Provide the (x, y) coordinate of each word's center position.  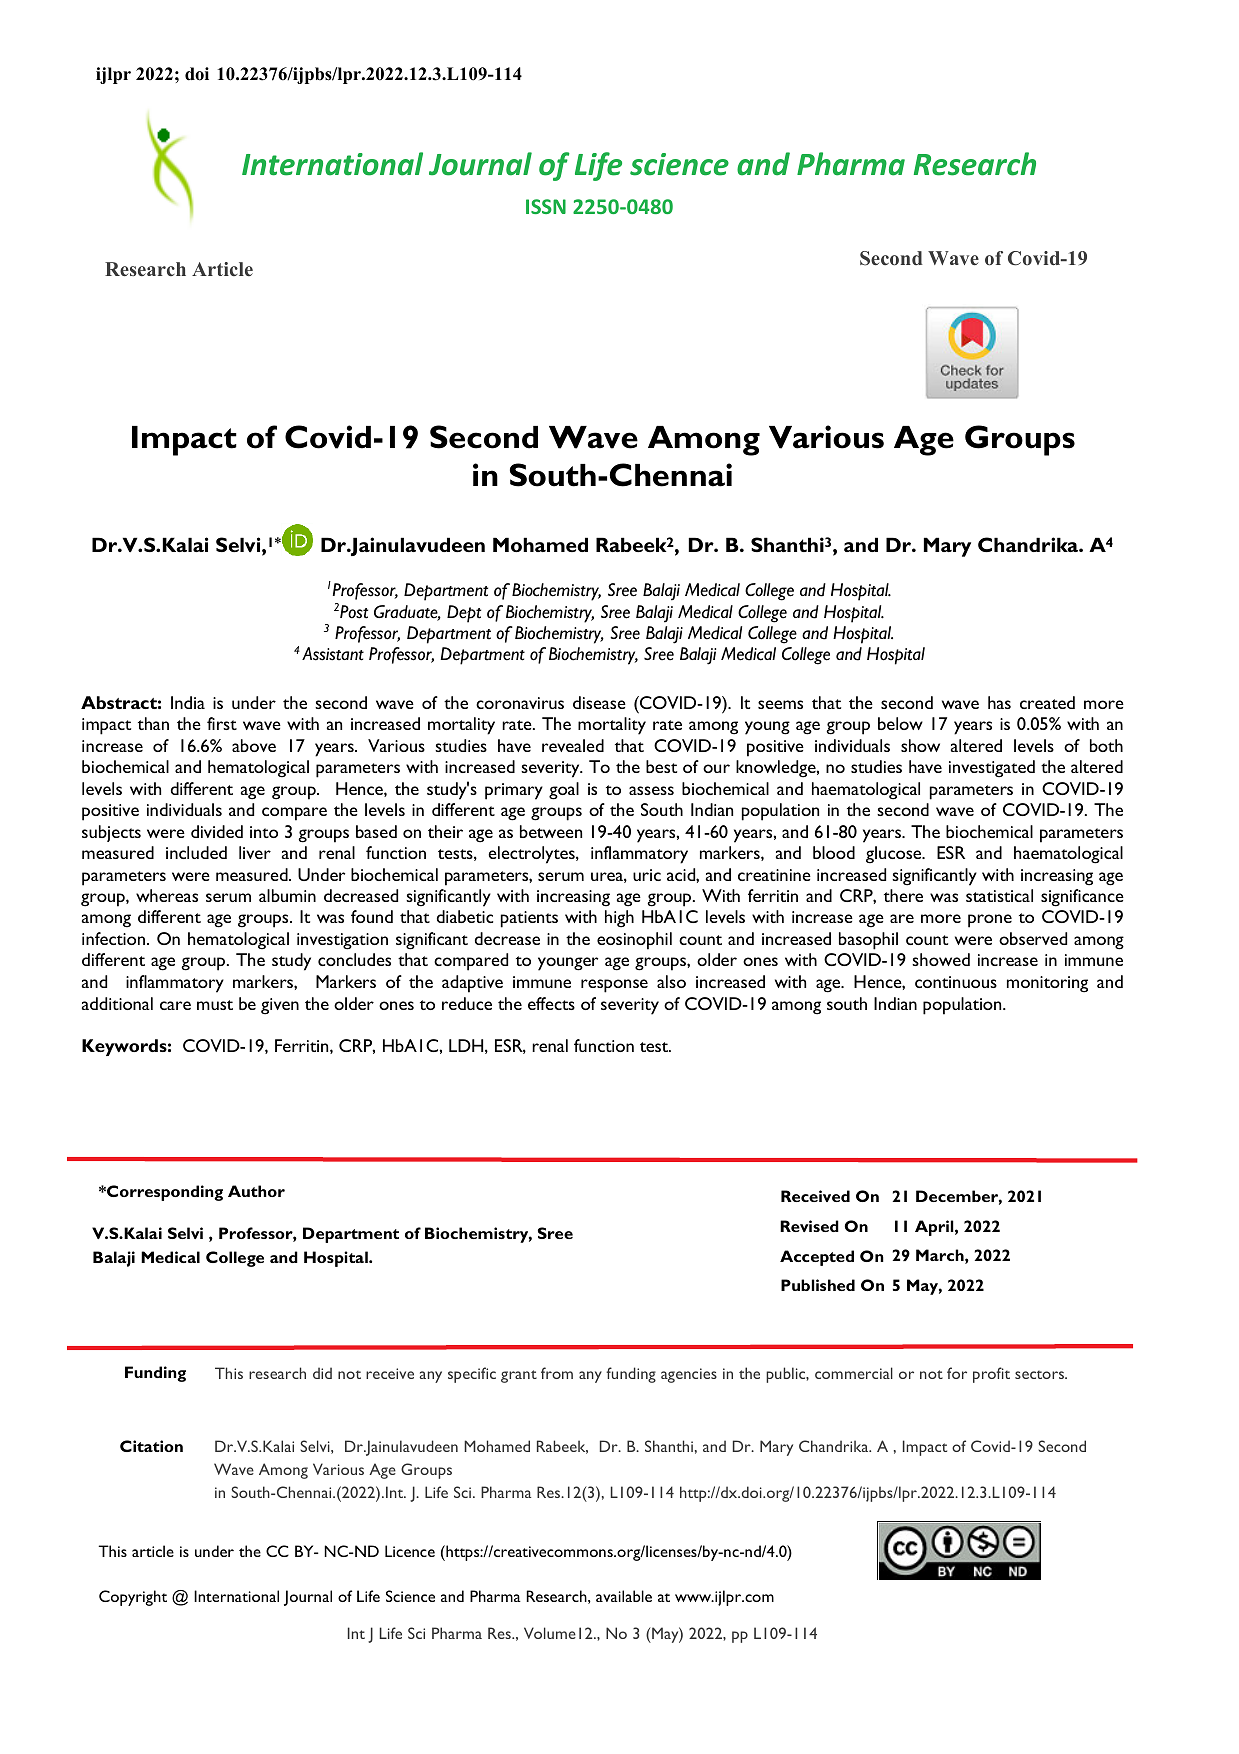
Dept (464, 614)
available (624, 1596)
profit (991, 1375)
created (1047, 702)
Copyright (133, 1598)
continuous (956, 982)
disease (599, 702)
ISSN (546, 206)
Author (256, 1191)
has (999, 702)
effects (551, 1003)
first (222, 723)
